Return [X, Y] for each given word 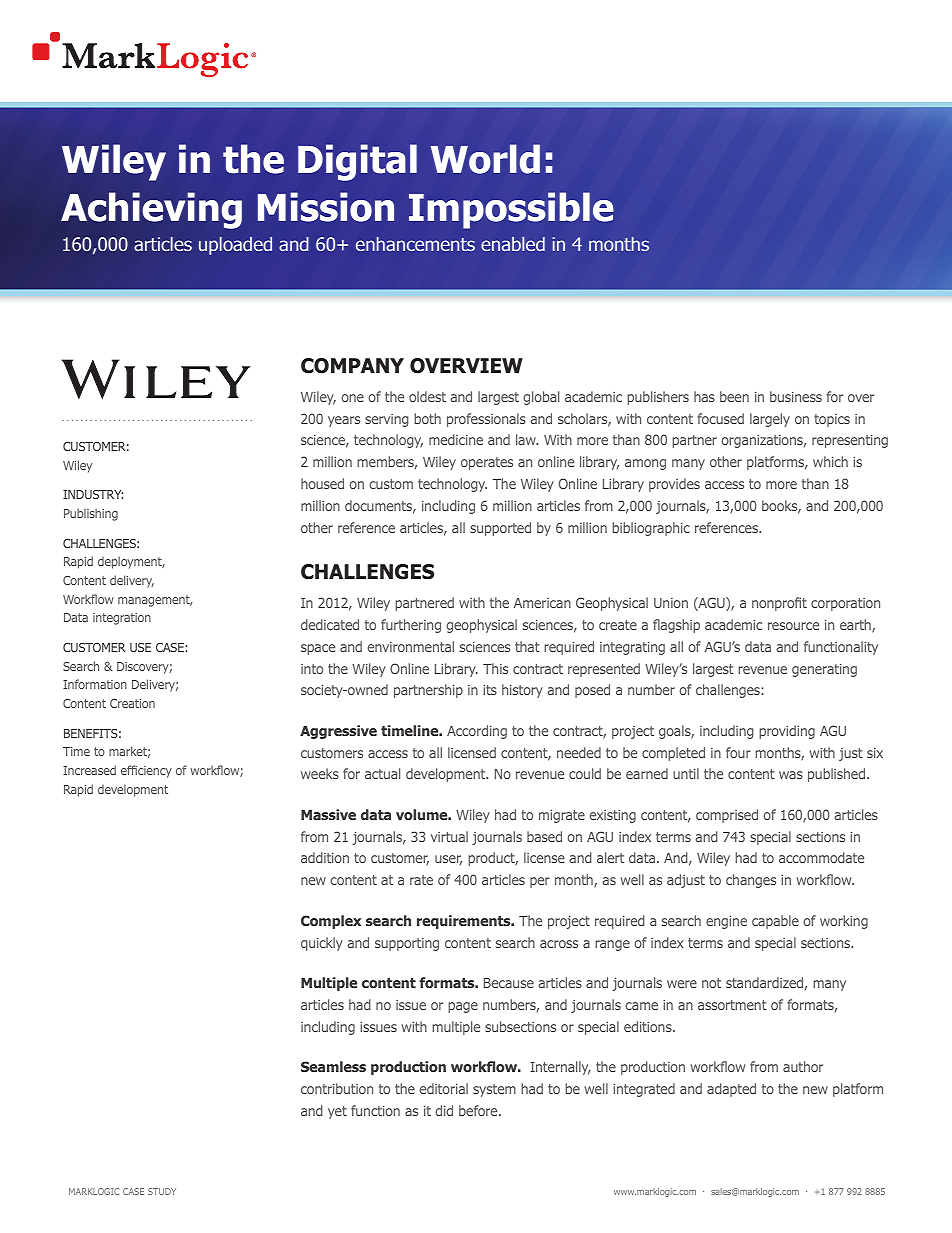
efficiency [146, 771]
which [830, 461]
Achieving [151, 210]
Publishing [91, 514]
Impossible [511, 210]
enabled [513, 244]
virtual [449, 836]
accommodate [821, 857]
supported [500, 529]
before [479, 1110]
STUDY [162, 1191]
